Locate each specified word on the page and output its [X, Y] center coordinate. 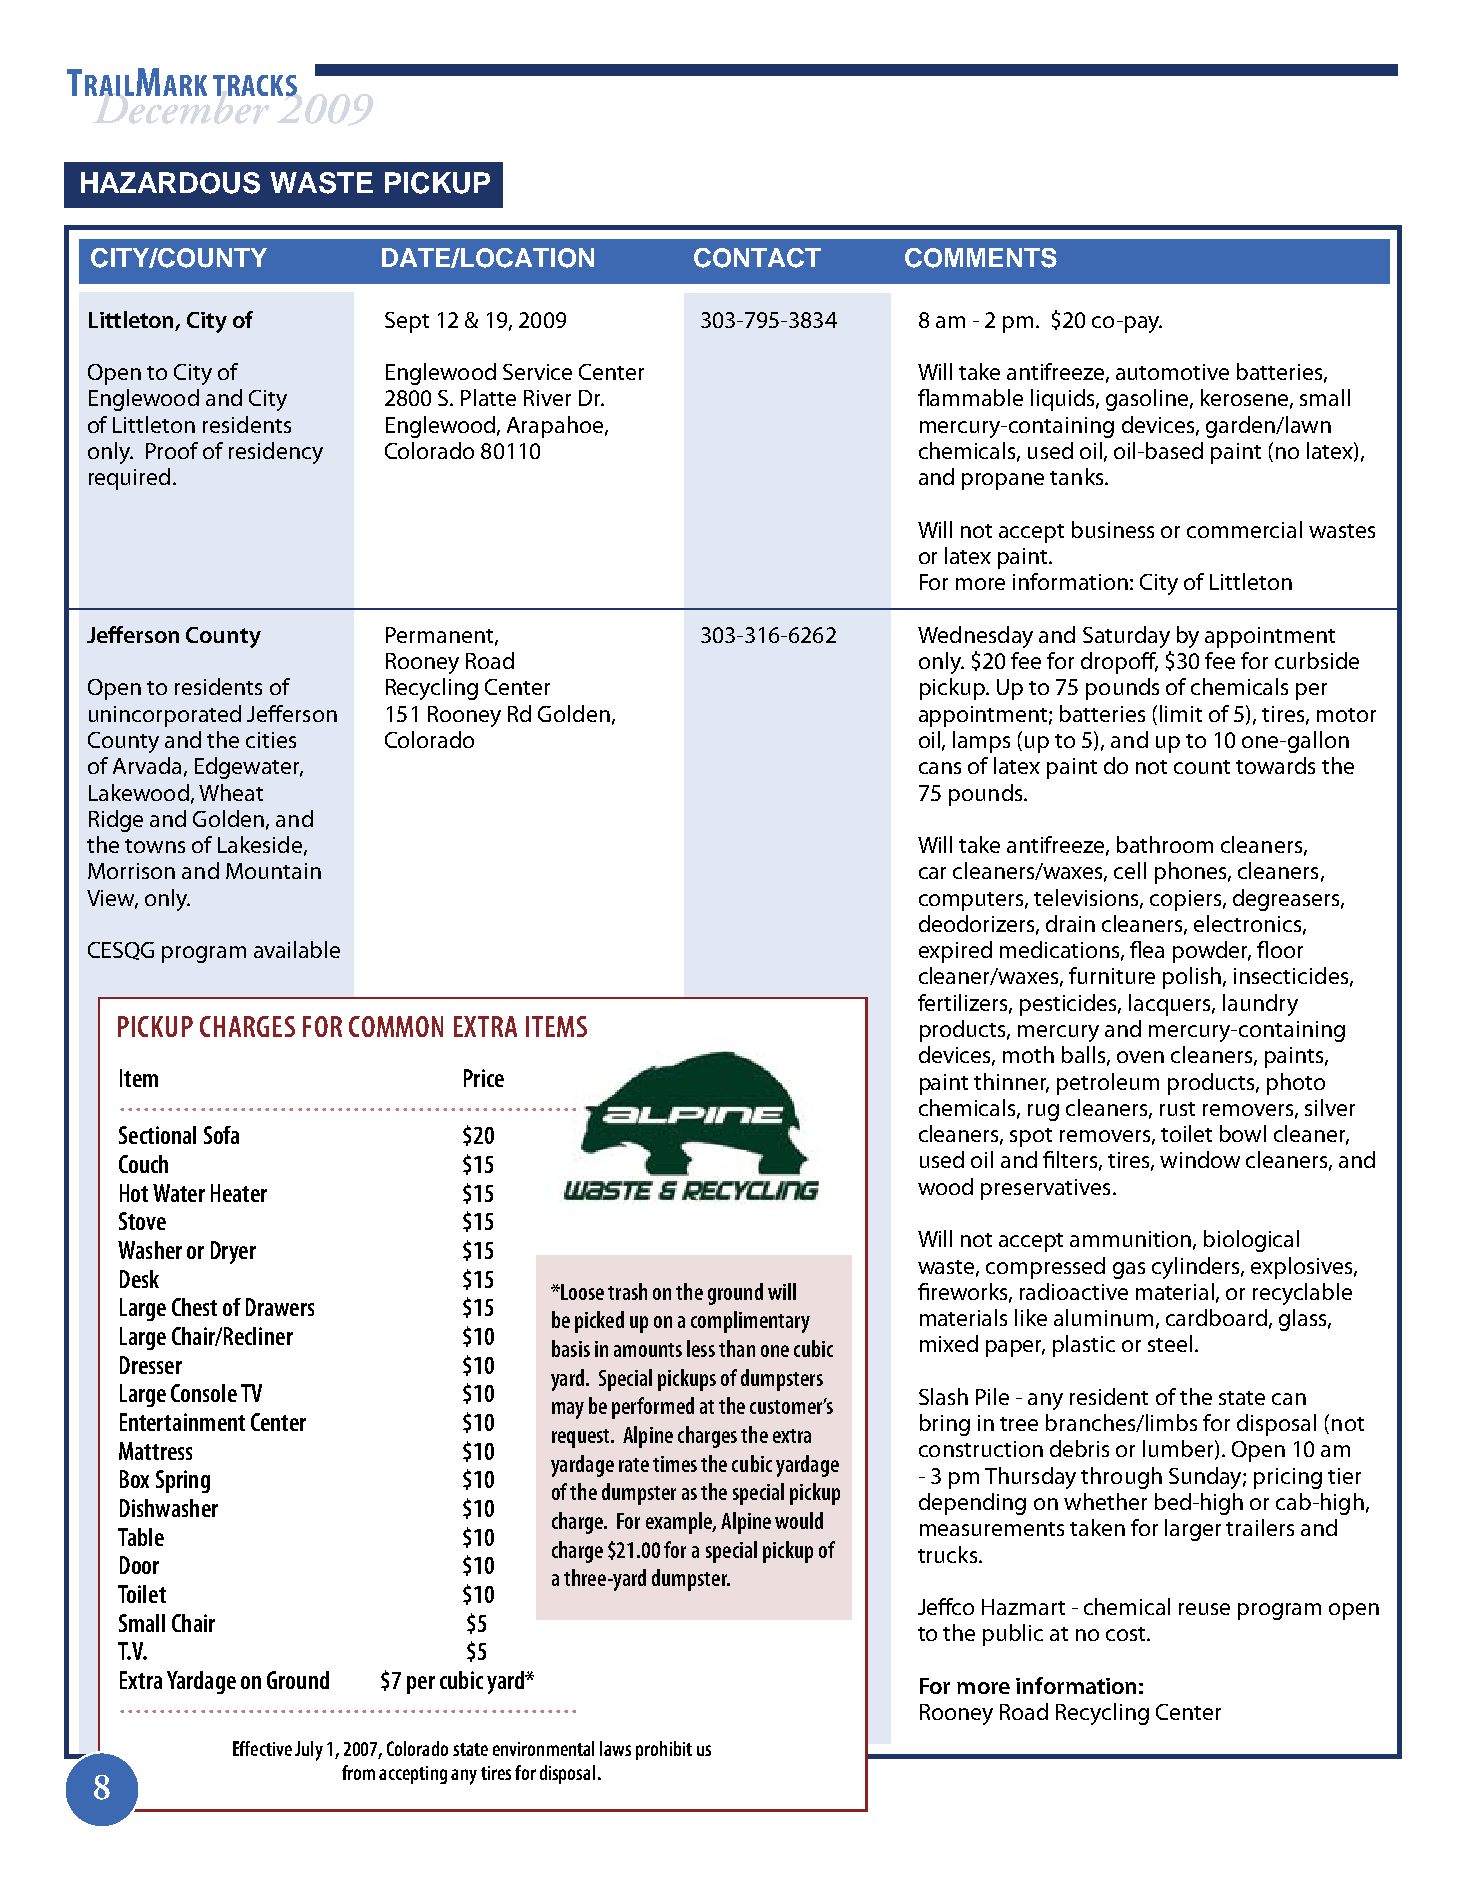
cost [1127, 1634]
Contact [757, 258]
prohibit [664, 1750]
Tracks [255, 85]
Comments [981, 258]
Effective [262, 1748]
